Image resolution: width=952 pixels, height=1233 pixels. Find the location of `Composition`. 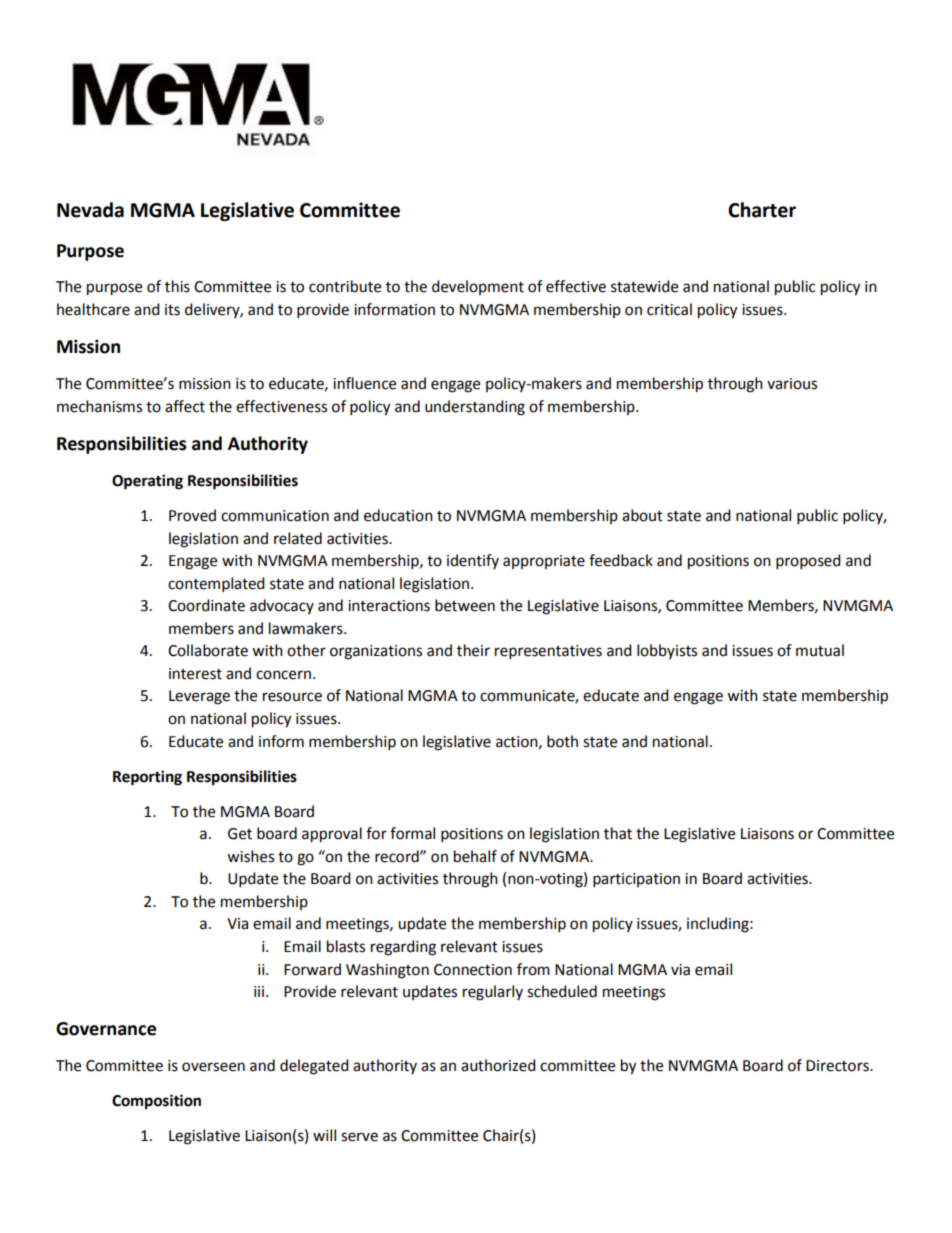

Composition is located at coordinates (156, 1102).
